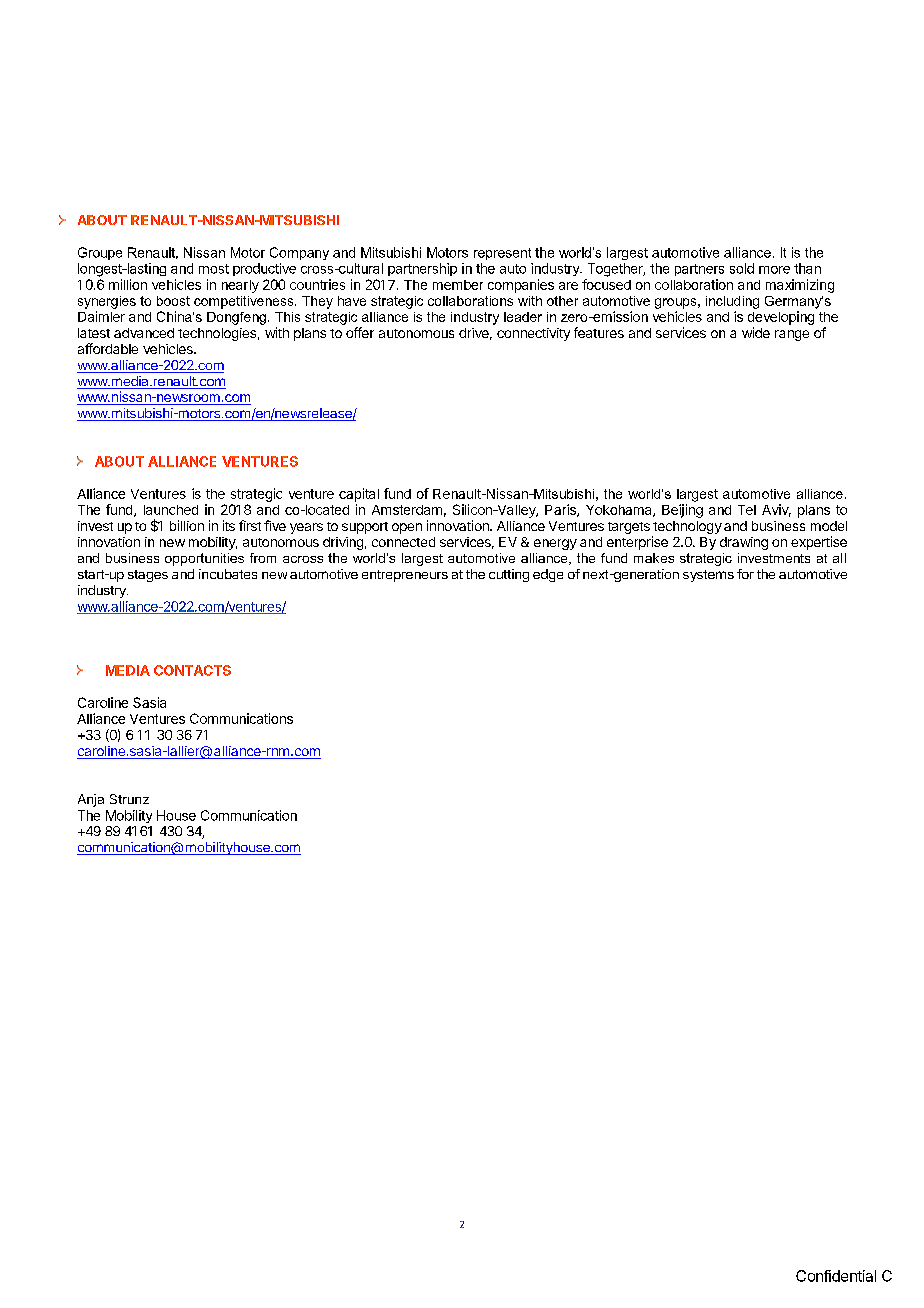 This page has width=924, height=1308. I want to click on incubates, so click(228, 574).
